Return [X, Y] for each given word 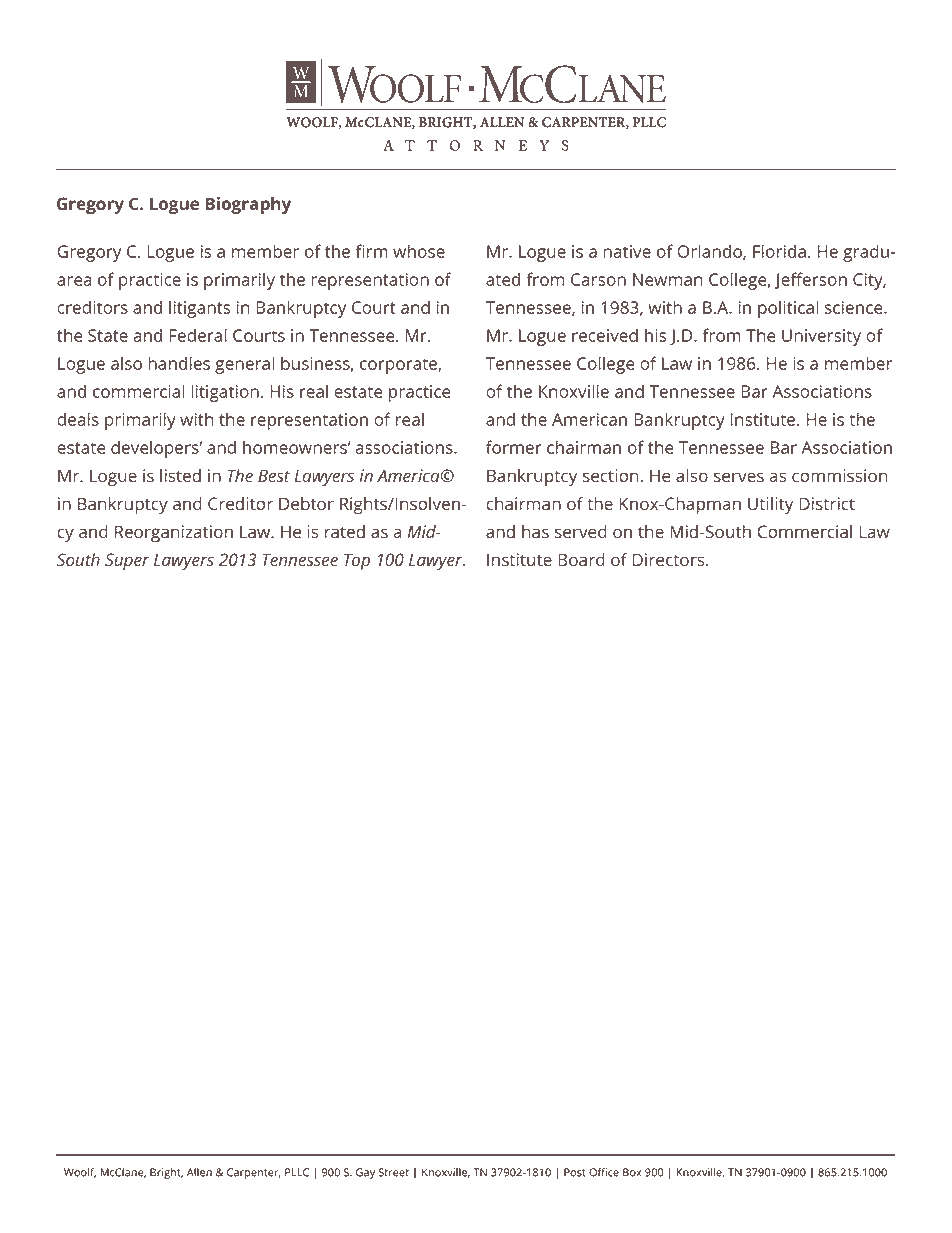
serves [739, 477]
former [514, 447]
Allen [199, 1172]
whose [419, 251]
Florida [779, 251]
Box [632, 1172]
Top [357, 561]
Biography [248, 205]
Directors [670, 559]
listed [180, 475]
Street [394, 1172]
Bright [166, 1173]
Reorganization [174, 533]
